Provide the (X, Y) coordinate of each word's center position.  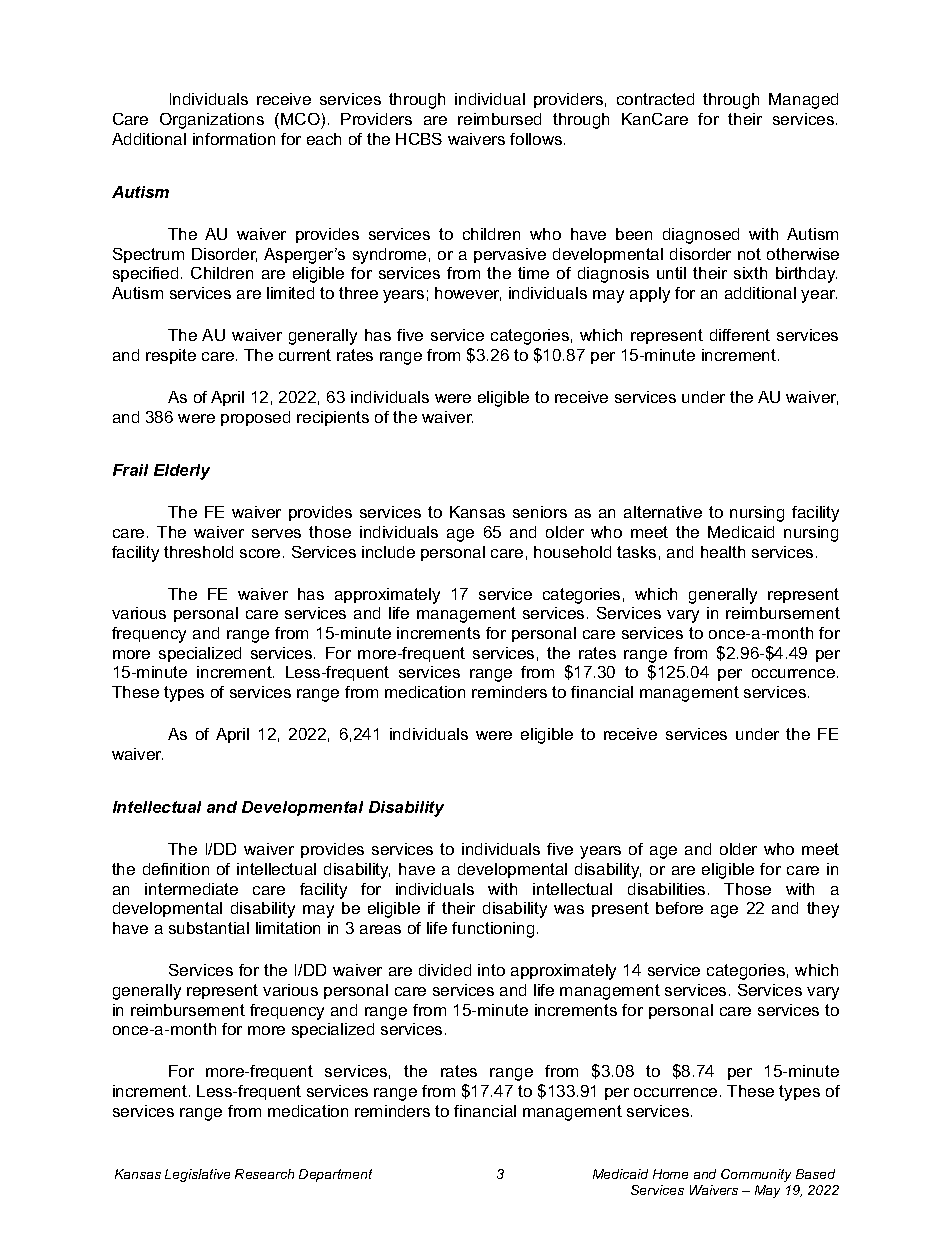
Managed (803, 101)
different (740, 335)
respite (171, 356)
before (679, 908)
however (468, 294)
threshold (198, 552)
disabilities (666, 889)
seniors (540, 512)
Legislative (197, 1175)
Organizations (212, 121)
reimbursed (499, 119)
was (569, 909)
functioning (493, 930)
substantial (209, 928)
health (723, 552)
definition (176, 869)
